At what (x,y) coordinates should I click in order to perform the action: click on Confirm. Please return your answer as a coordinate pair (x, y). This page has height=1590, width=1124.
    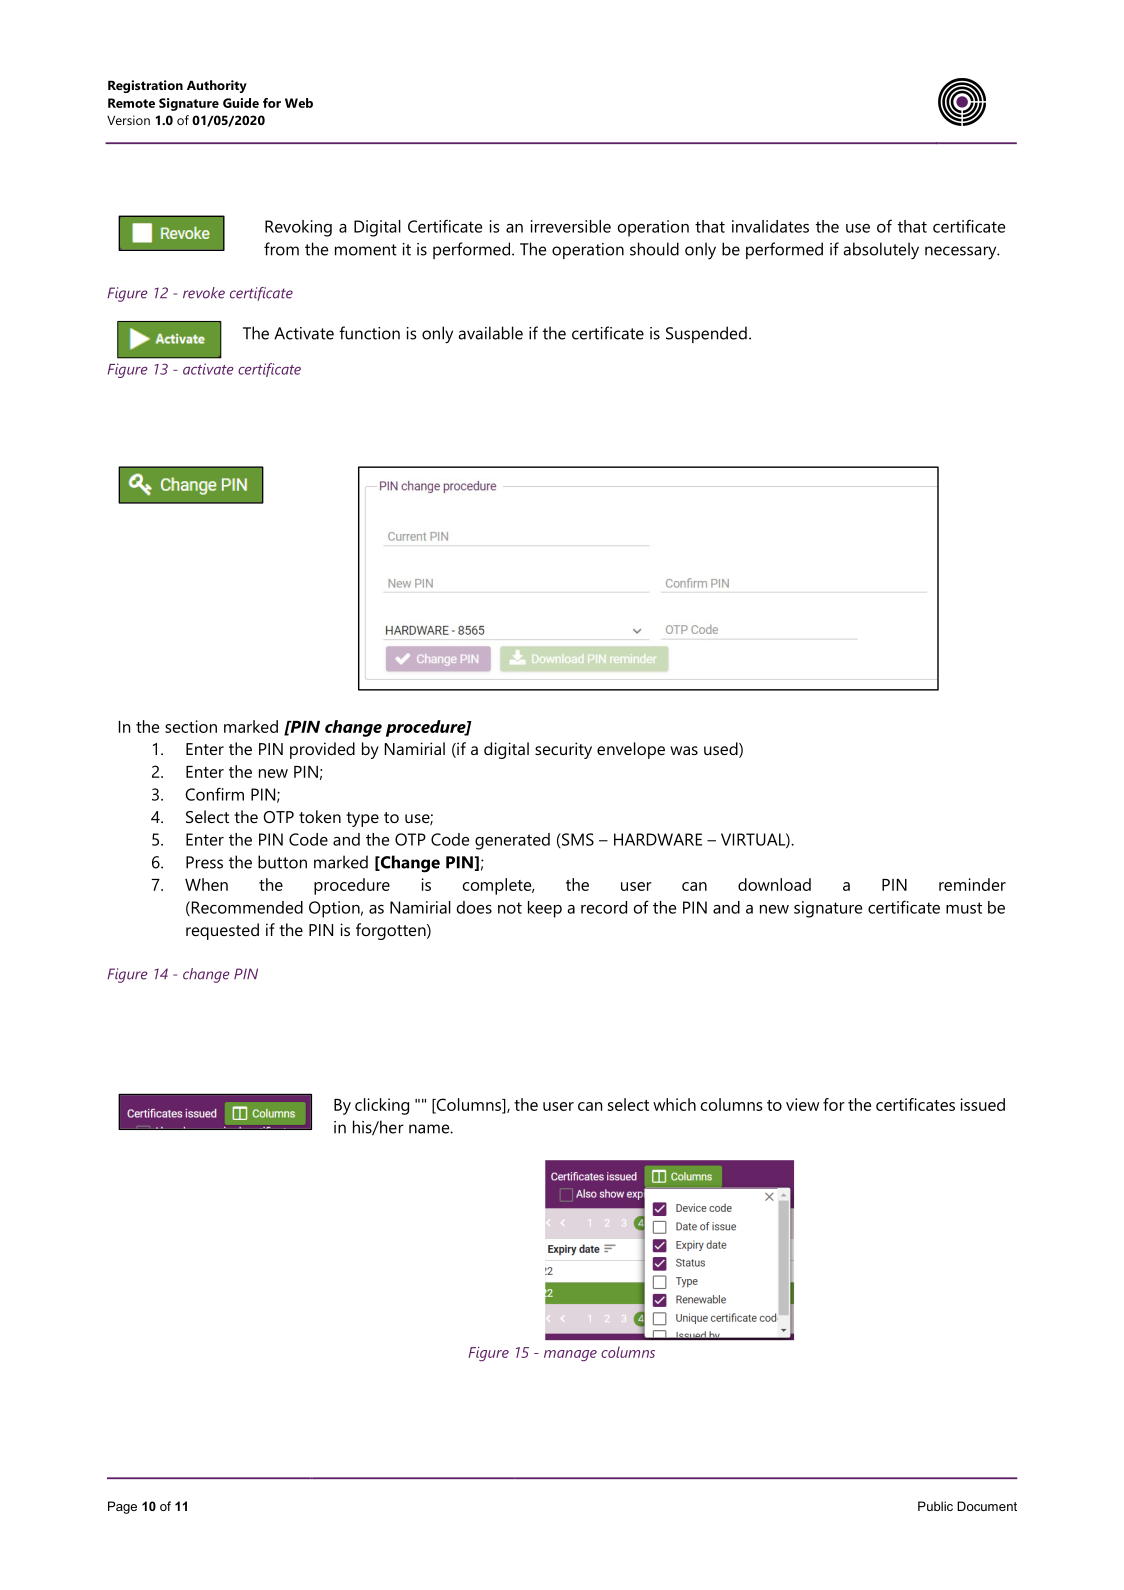
    Looking at the image, I should click on (214, 794).
